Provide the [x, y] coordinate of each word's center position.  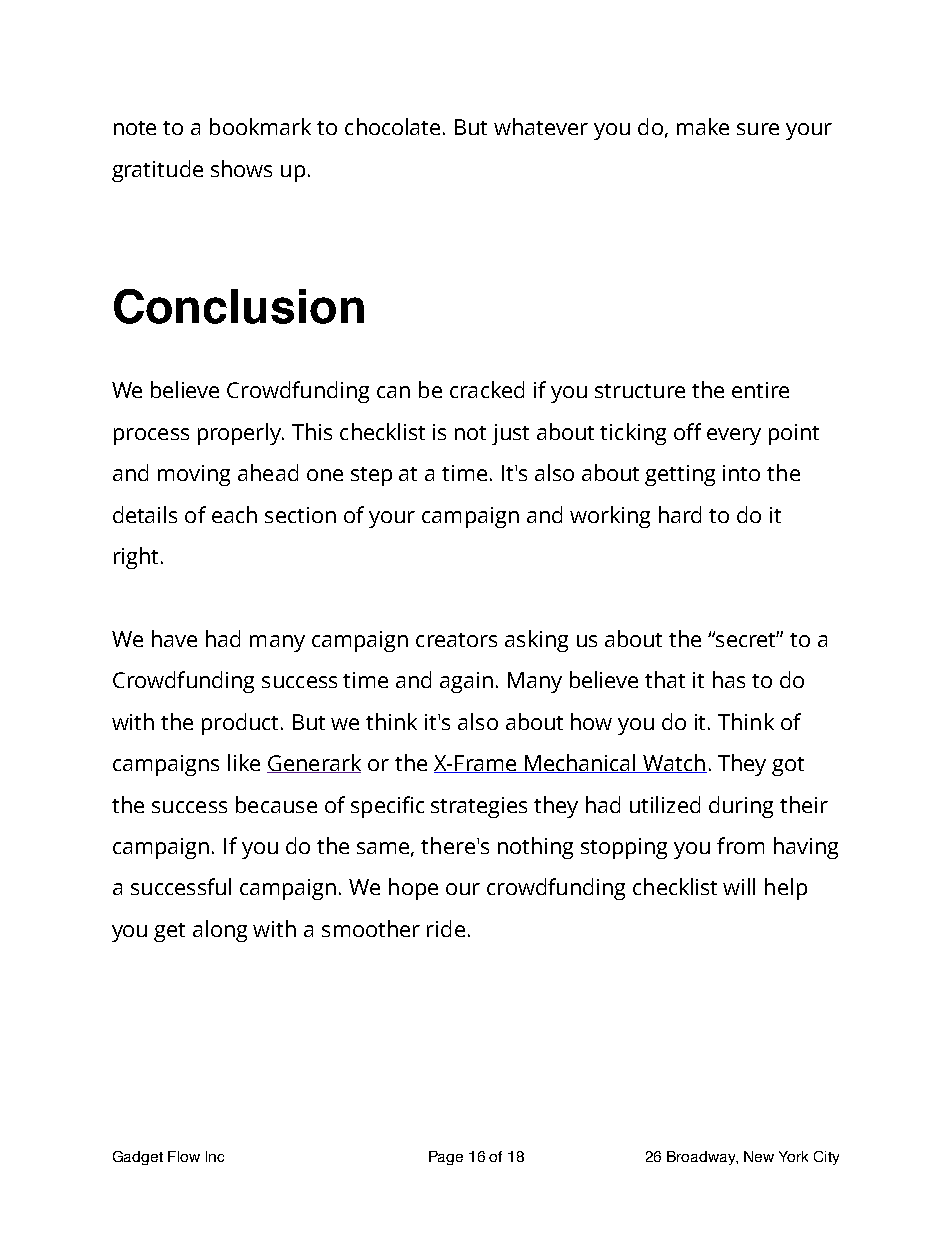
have [174, 638]
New [759, 1156]
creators [456, 640]
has [729, 679]
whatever [541, 126]
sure [758, 129]
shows [241, 168]
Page [446, 1158]
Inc [215, 1156]
